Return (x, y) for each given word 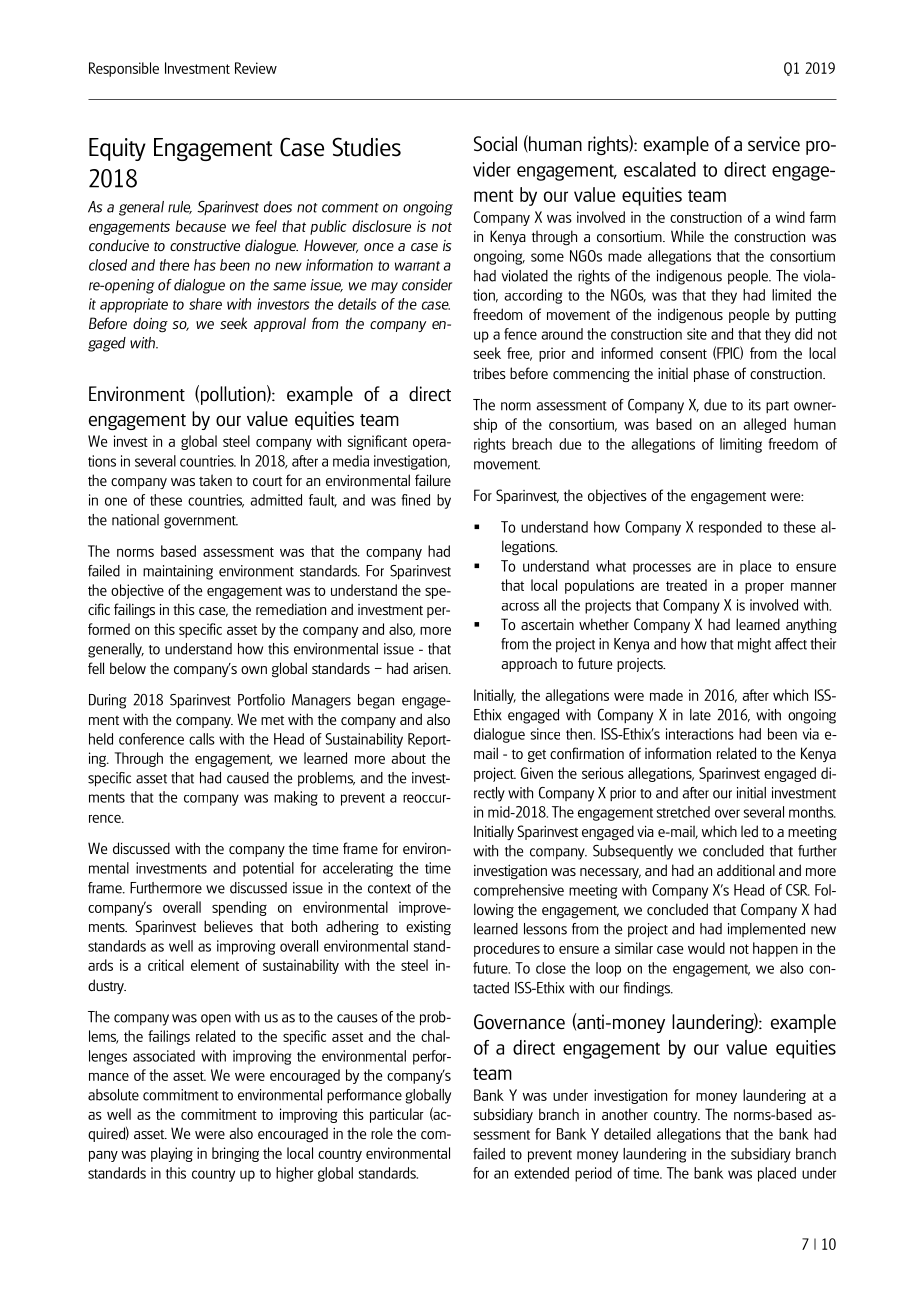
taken (215, 480)
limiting (741, 445)
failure (433, 480)
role (382, 1133)
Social (495, 144)
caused (248, 778)
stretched (683, 812)
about (408, 758)
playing (172, 1154)
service (774, 144)
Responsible (124, 69)
